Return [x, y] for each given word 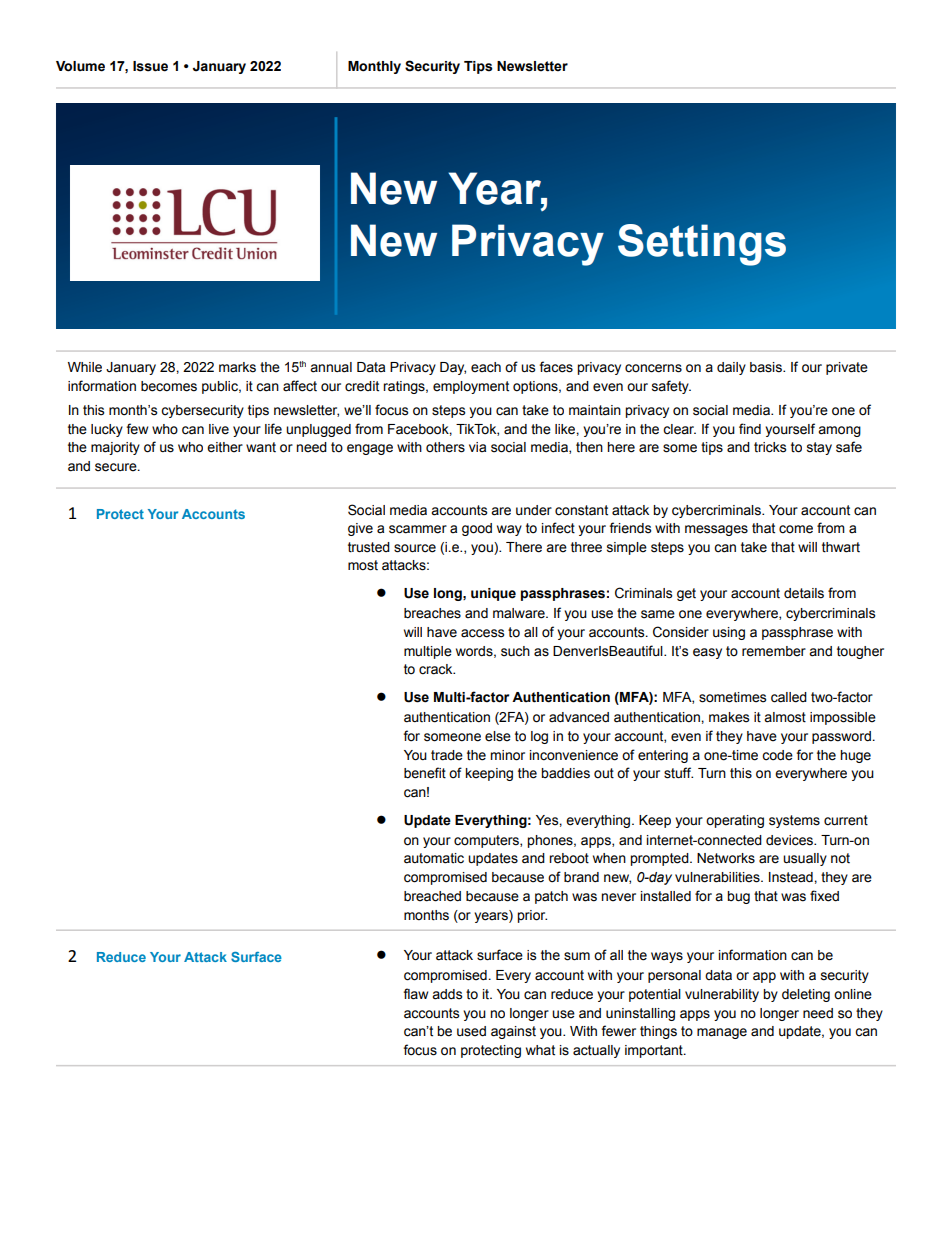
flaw [415, 994]
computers [487, 841]
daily [731, 368]
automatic [434, 858]
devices [790, 840]
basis [767, 367]
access [482, 633]
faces [556, 367]
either [225, 447]
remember [774, 651]
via [477, 447]
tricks [770, 447]
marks [237, 367]
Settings [702, 245]
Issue [150, 66]
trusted [369, 547]
